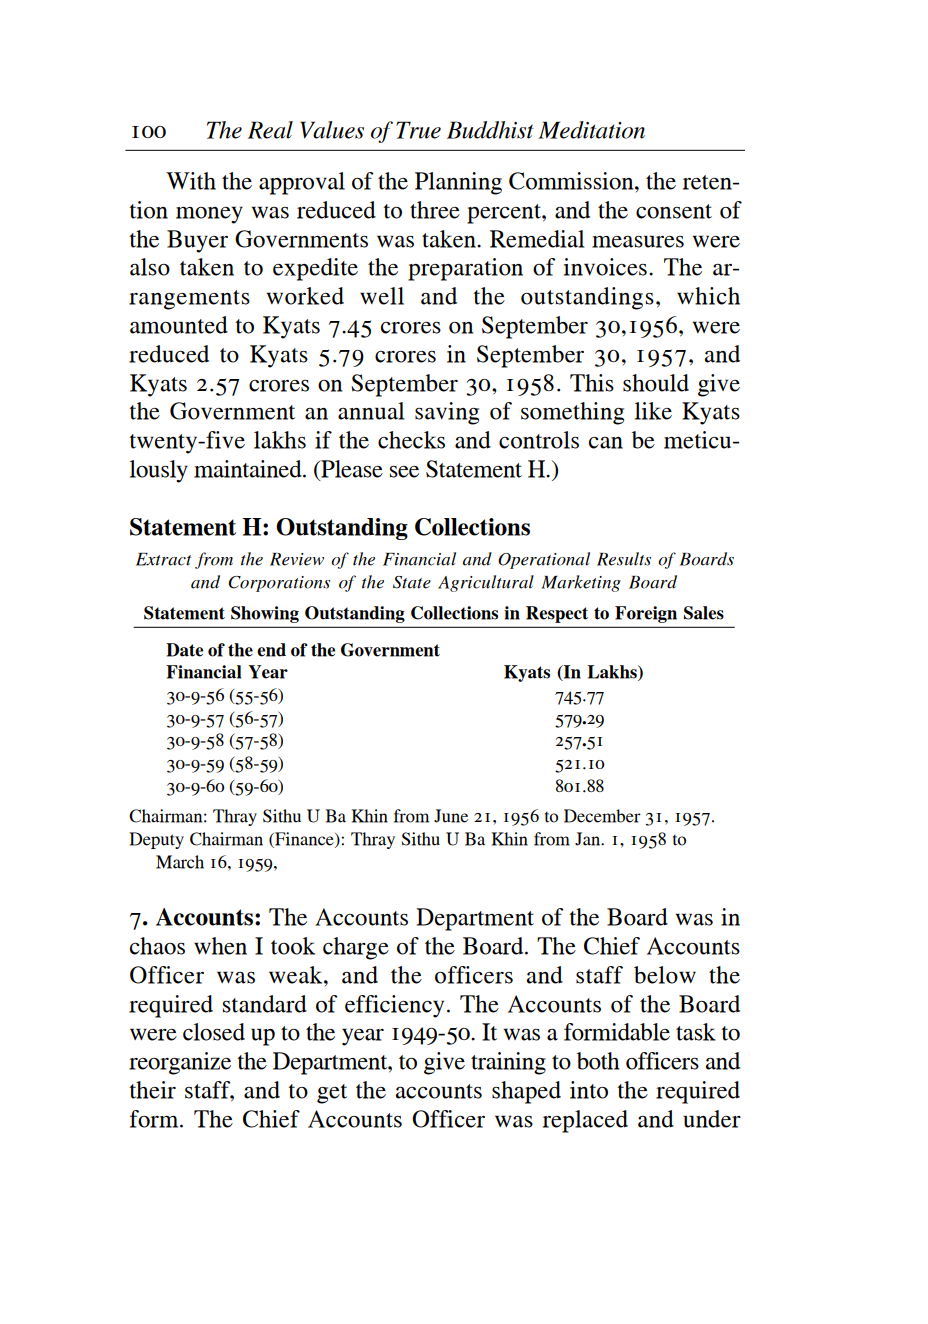 The width and height of the screenshot is (928, 1324). What do you see at coordinates (418, 130) in the screenshot?
I see `True` at bounding box center [418, 130].
